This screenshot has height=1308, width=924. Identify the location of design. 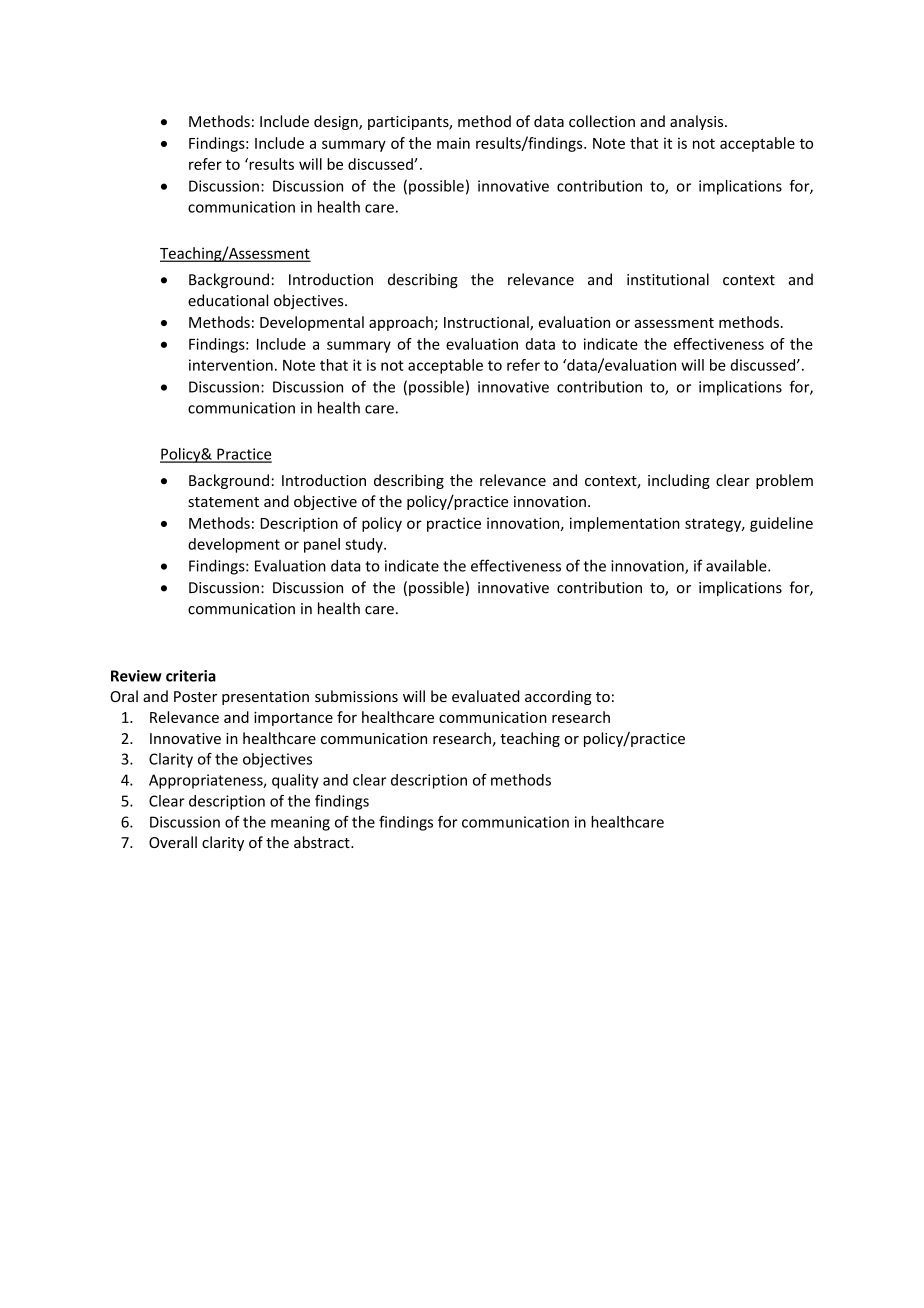
(337, 122).
